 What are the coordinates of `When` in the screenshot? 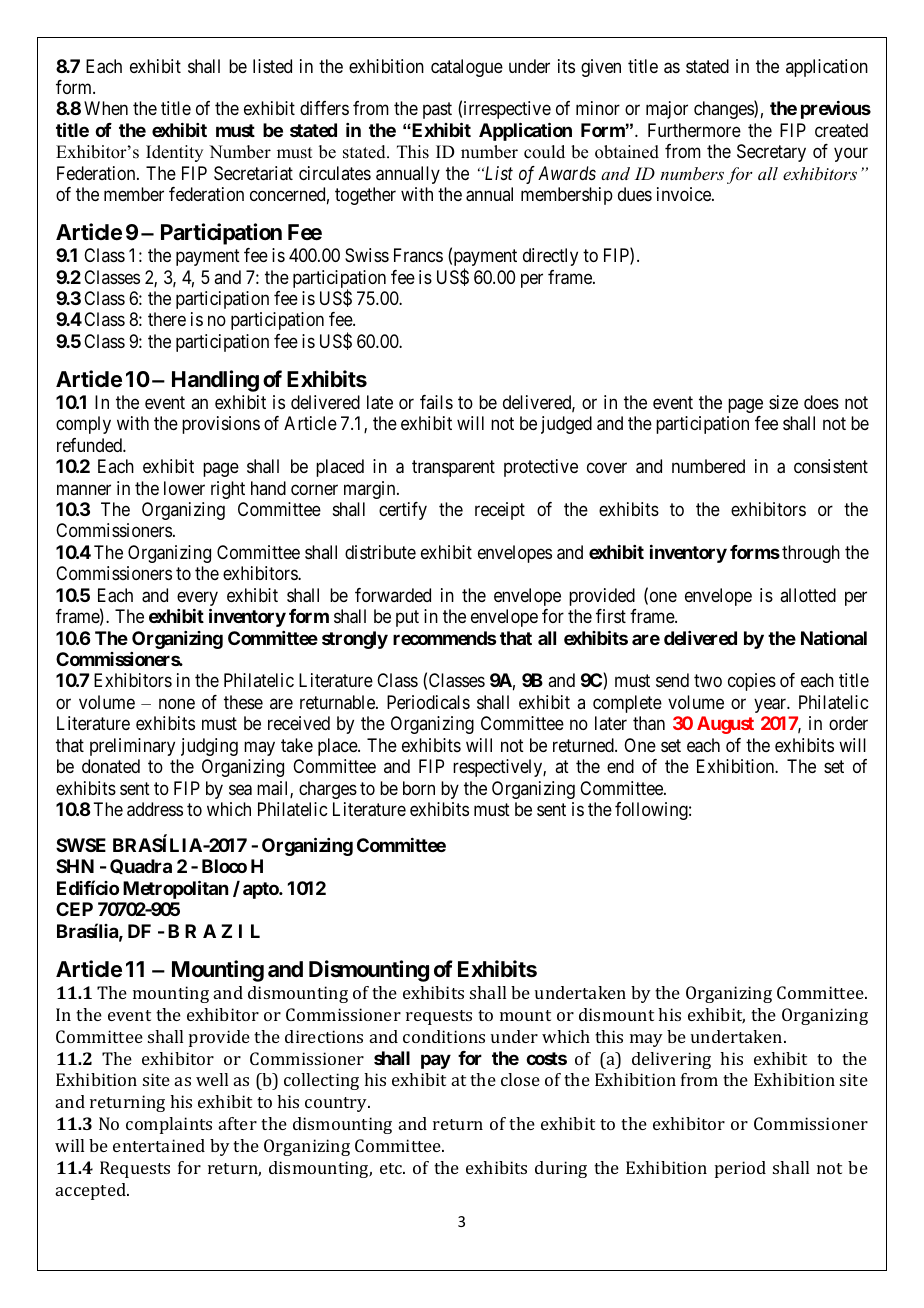 It's located at (106, 108).
